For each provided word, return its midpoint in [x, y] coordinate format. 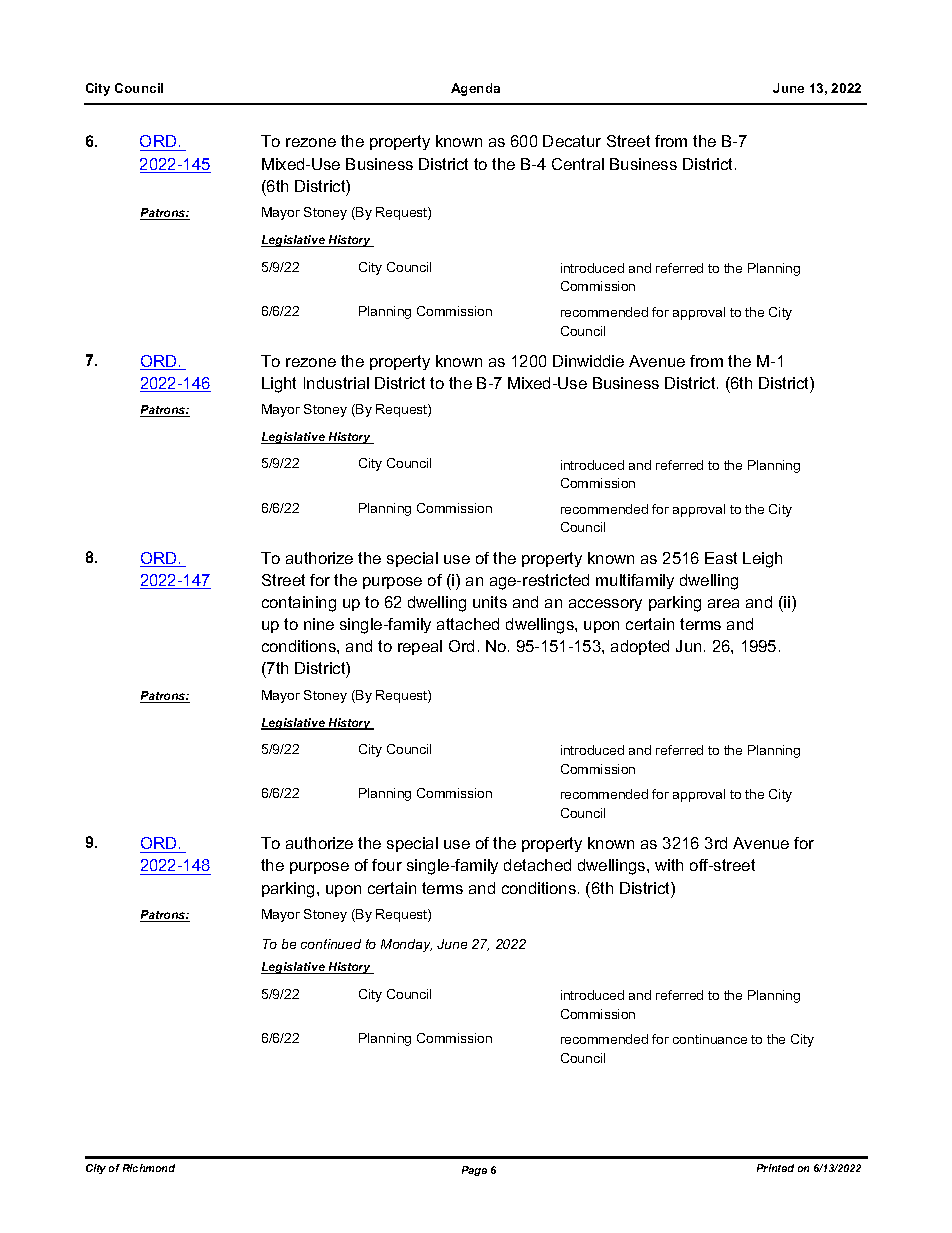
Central [578, 164]
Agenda [475, 89]
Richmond [149, 1168]
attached [468, 624]
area [723, 603]
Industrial [336, 383]
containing [299, 604]
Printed [775, 1168]
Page [474, 1171]
